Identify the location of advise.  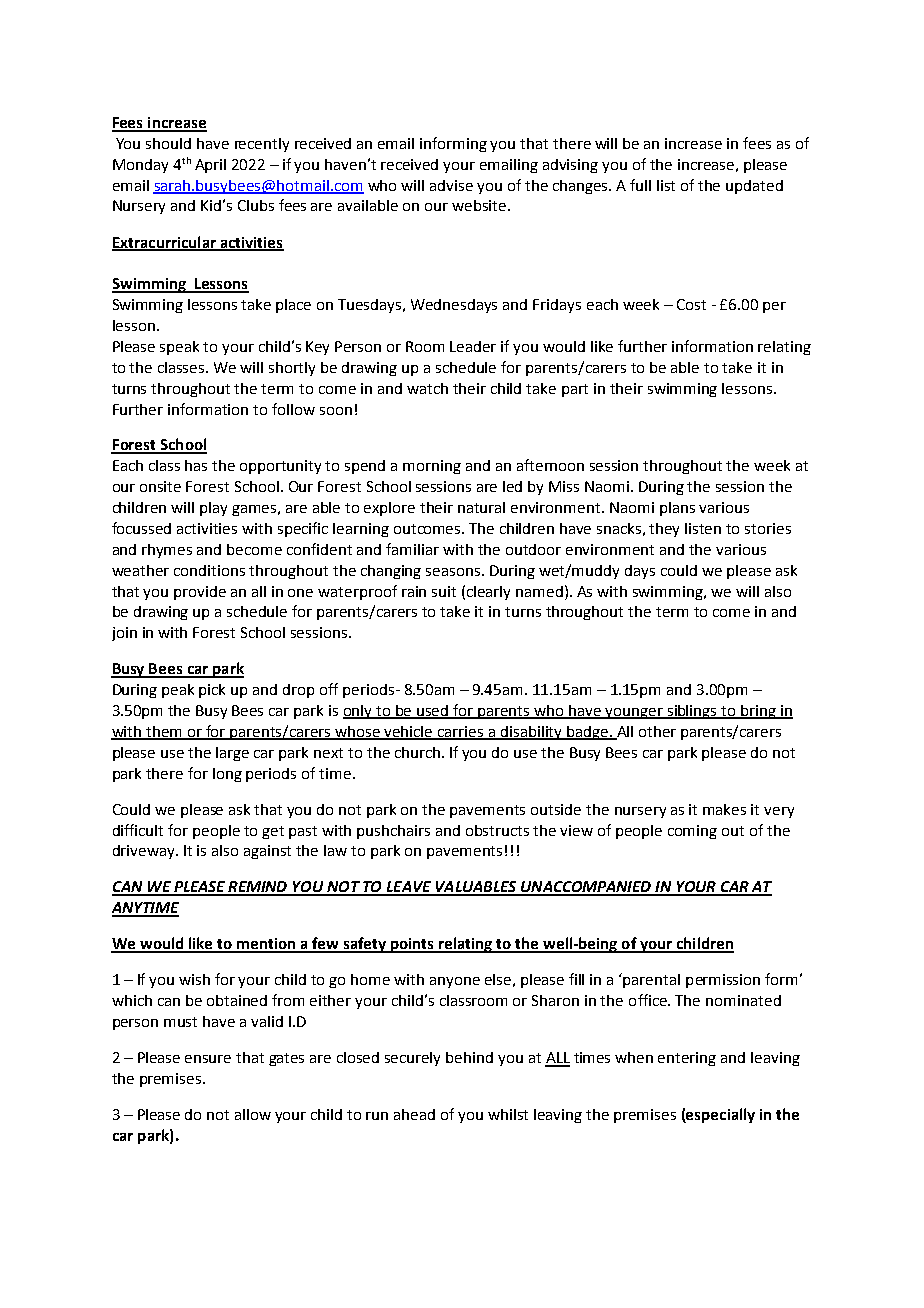
(451, 185).
